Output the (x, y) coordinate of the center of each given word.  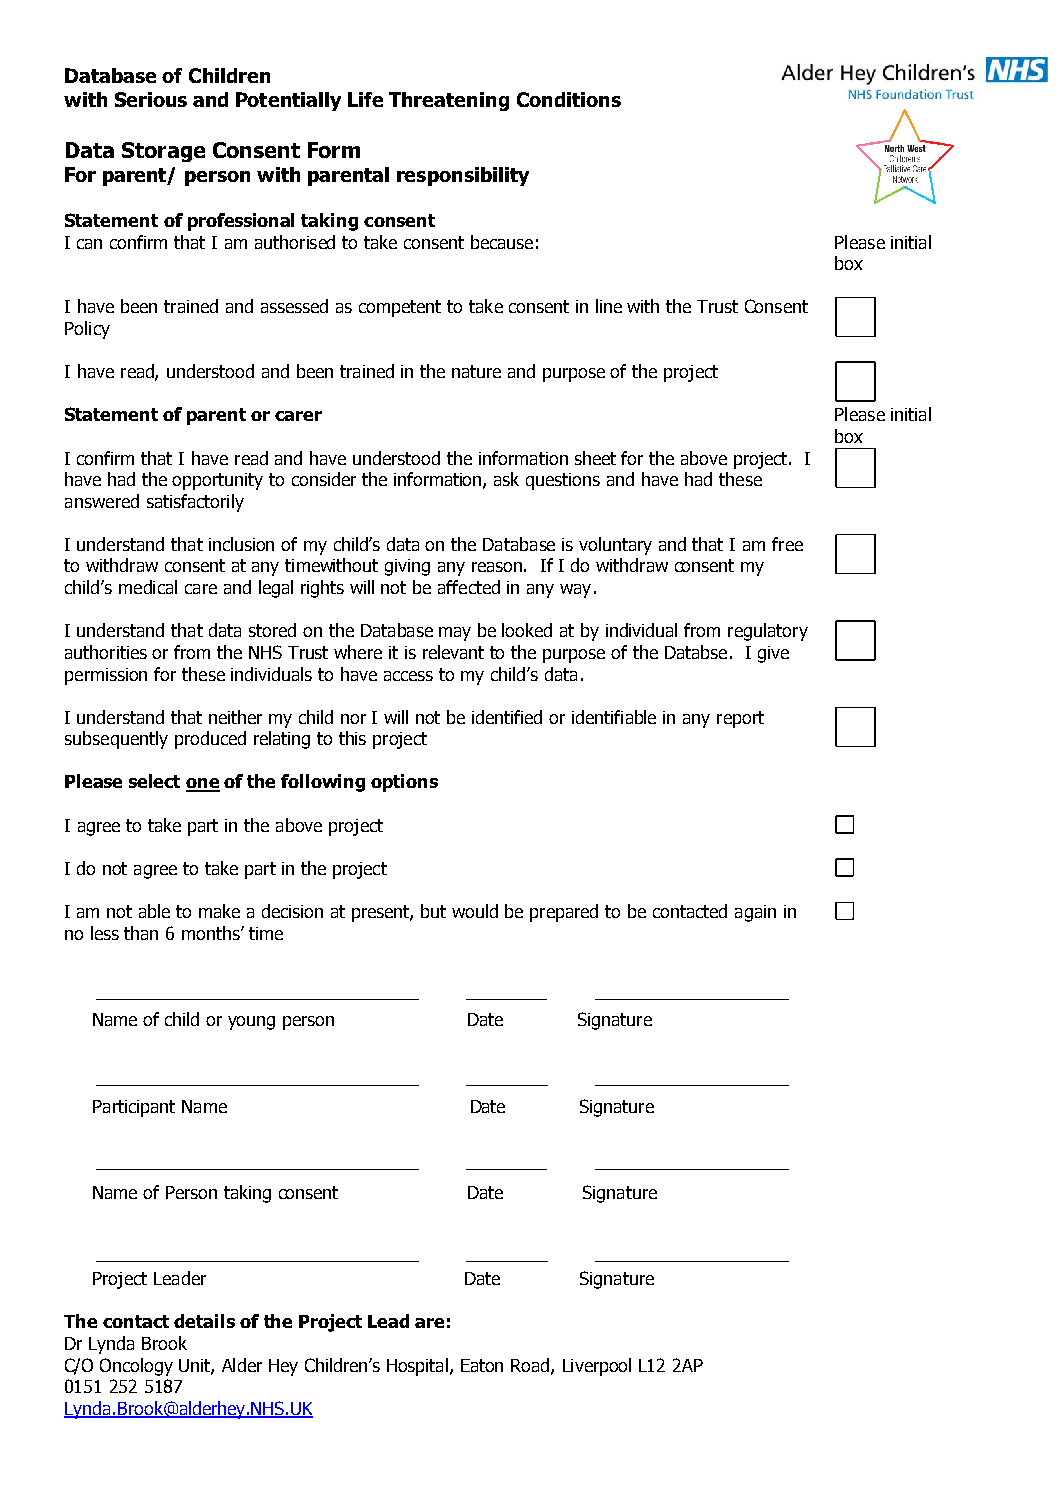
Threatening (449, 101)
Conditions (569, 99)
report (740, 719)
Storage (163, 152)
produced (210, 740)
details (204, 1321)
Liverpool (597, 1367)
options (404, 783)
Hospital (417, 1367)
